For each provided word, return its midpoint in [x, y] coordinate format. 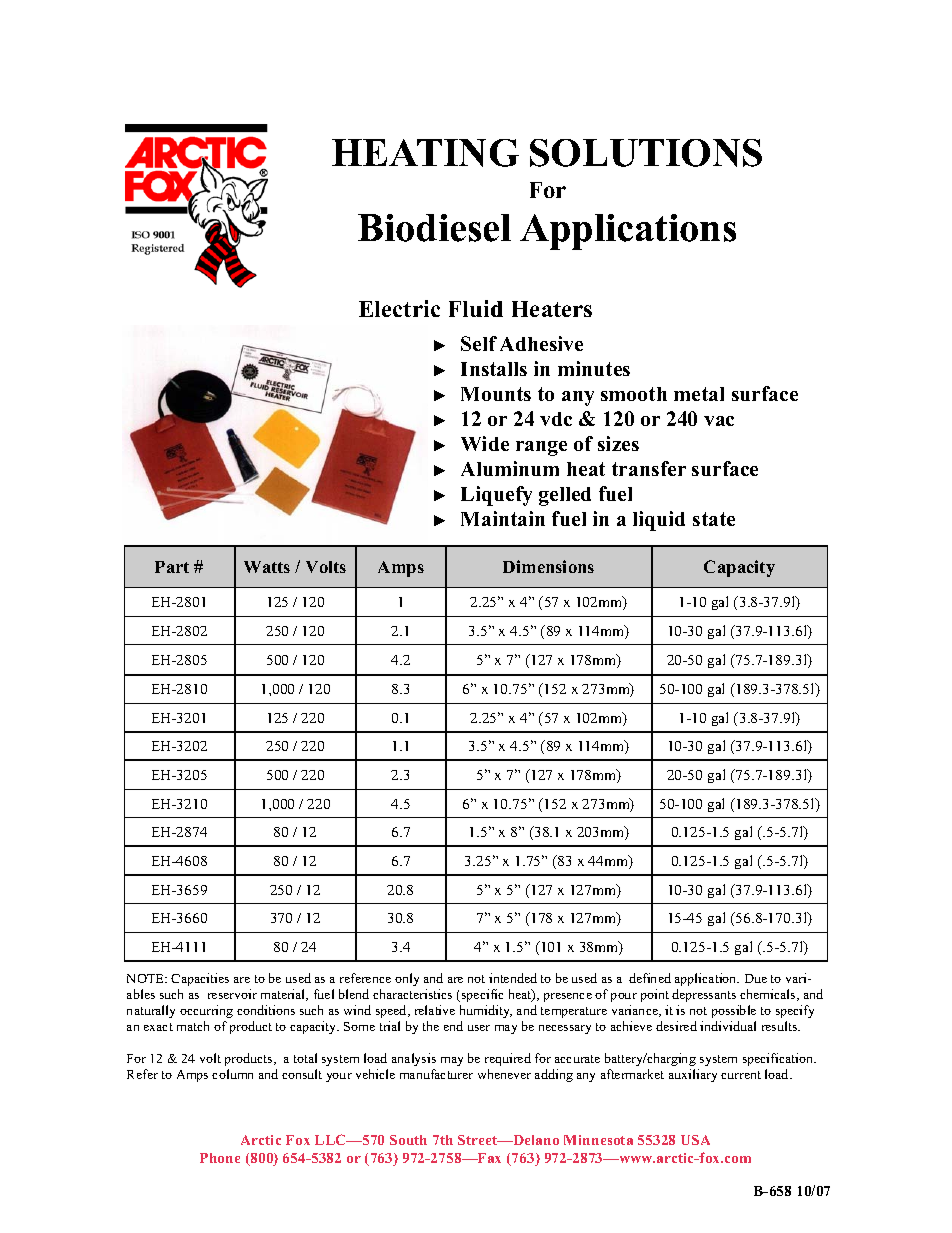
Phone [220, 1158]
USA [695, 1140]
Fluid [476, 308]
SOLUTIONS [646, 153]
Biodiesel [434, 228]
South [408, 1140]
